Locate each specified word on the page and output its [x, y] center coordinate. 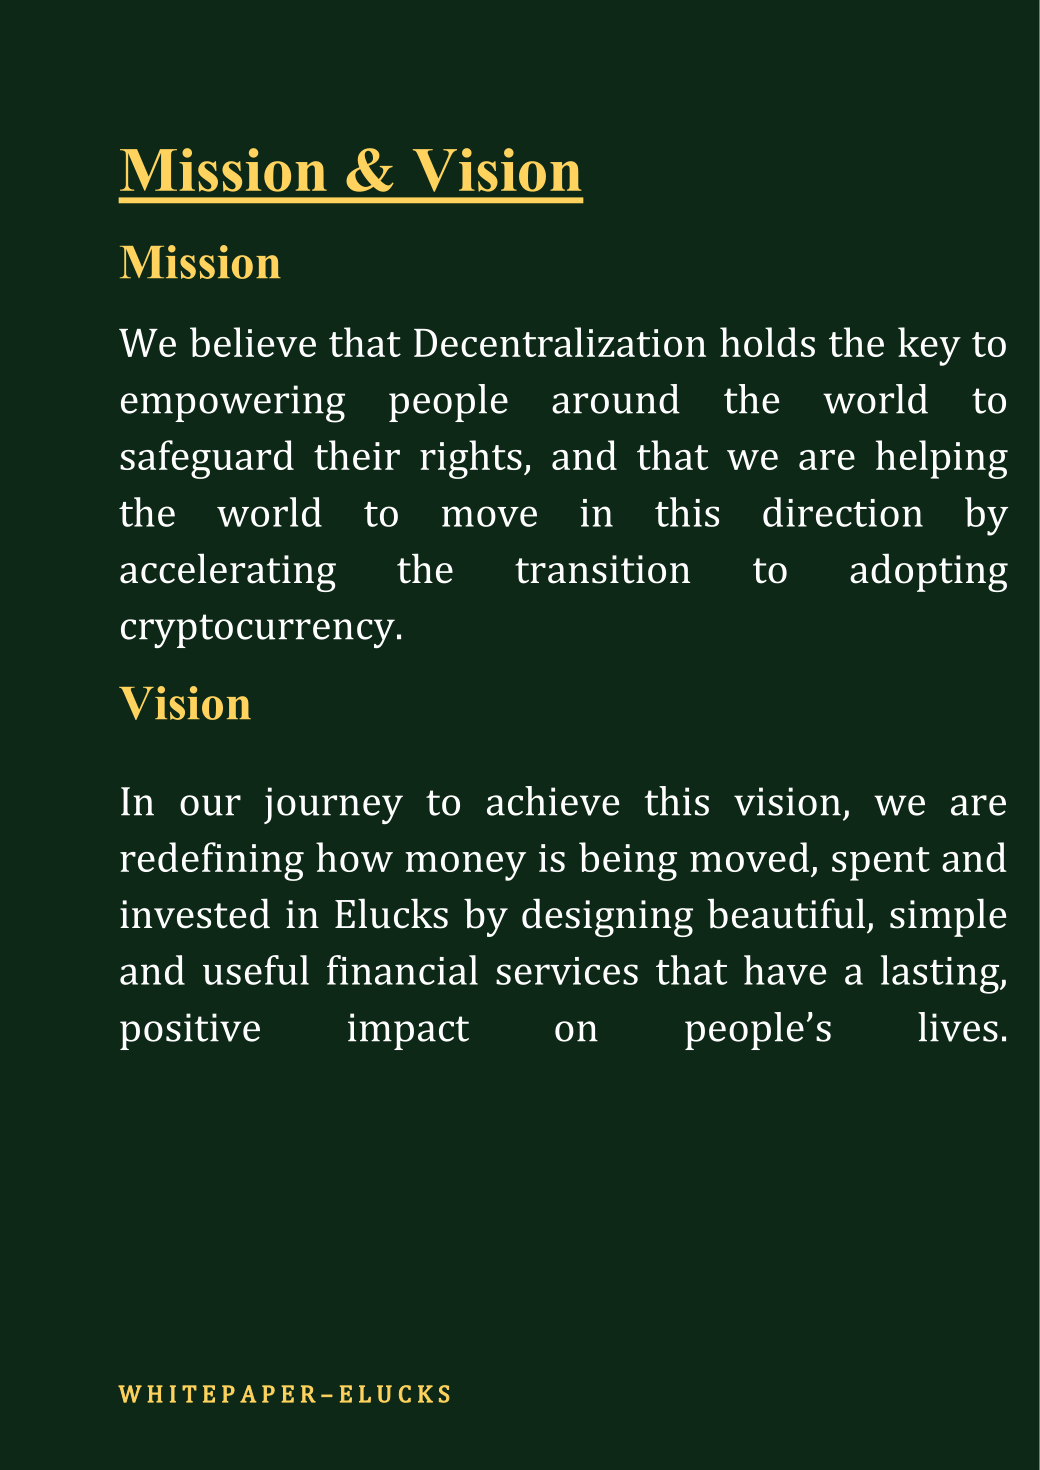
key [929, 346]
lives [958, 1027]
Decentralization [560, 342]
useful [256, 970]
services [567, 971]
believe [253, 342]
